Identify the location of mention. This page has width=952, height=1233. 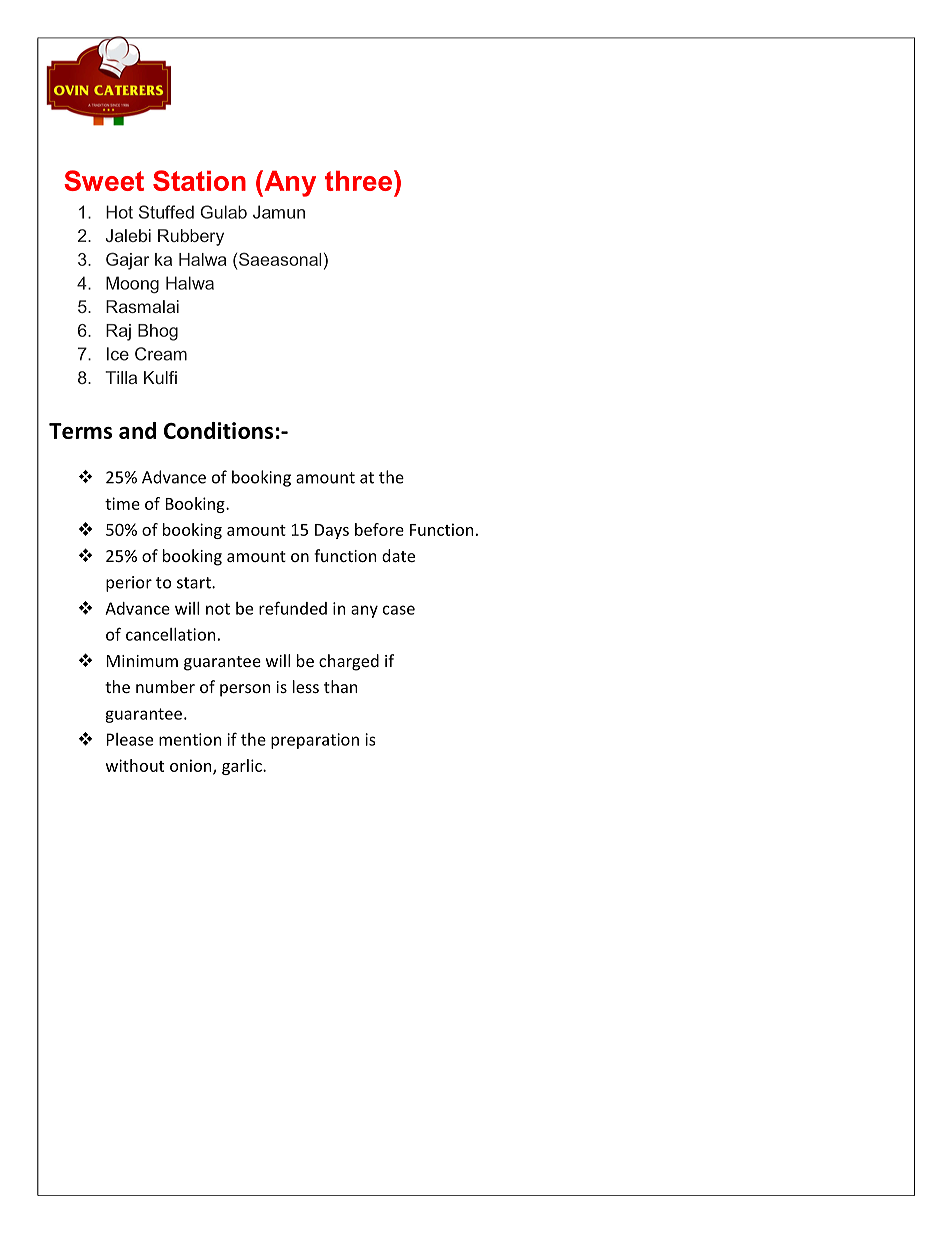
(190, 739).
